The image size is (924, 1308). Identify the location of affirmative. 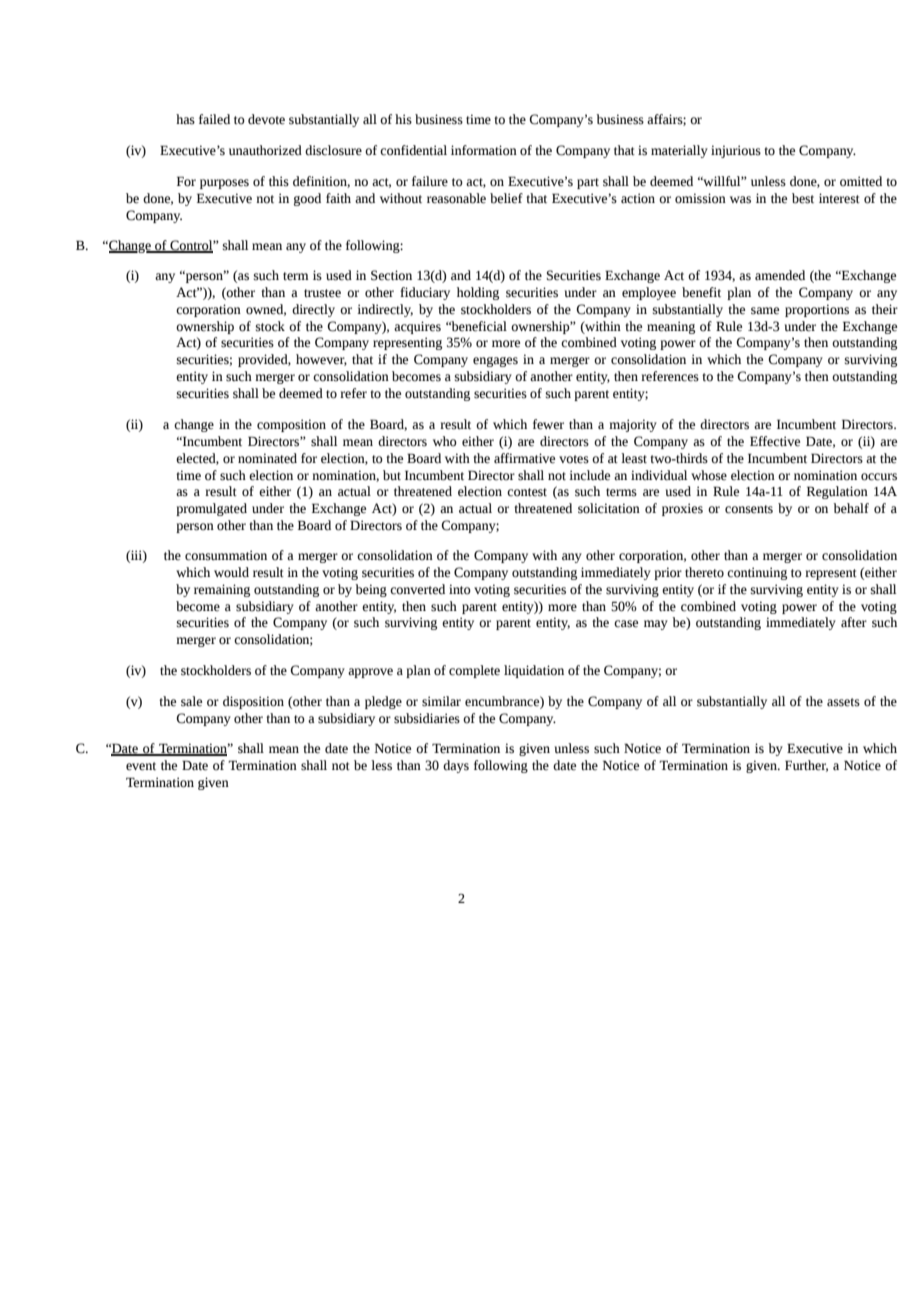
(524, 458).
